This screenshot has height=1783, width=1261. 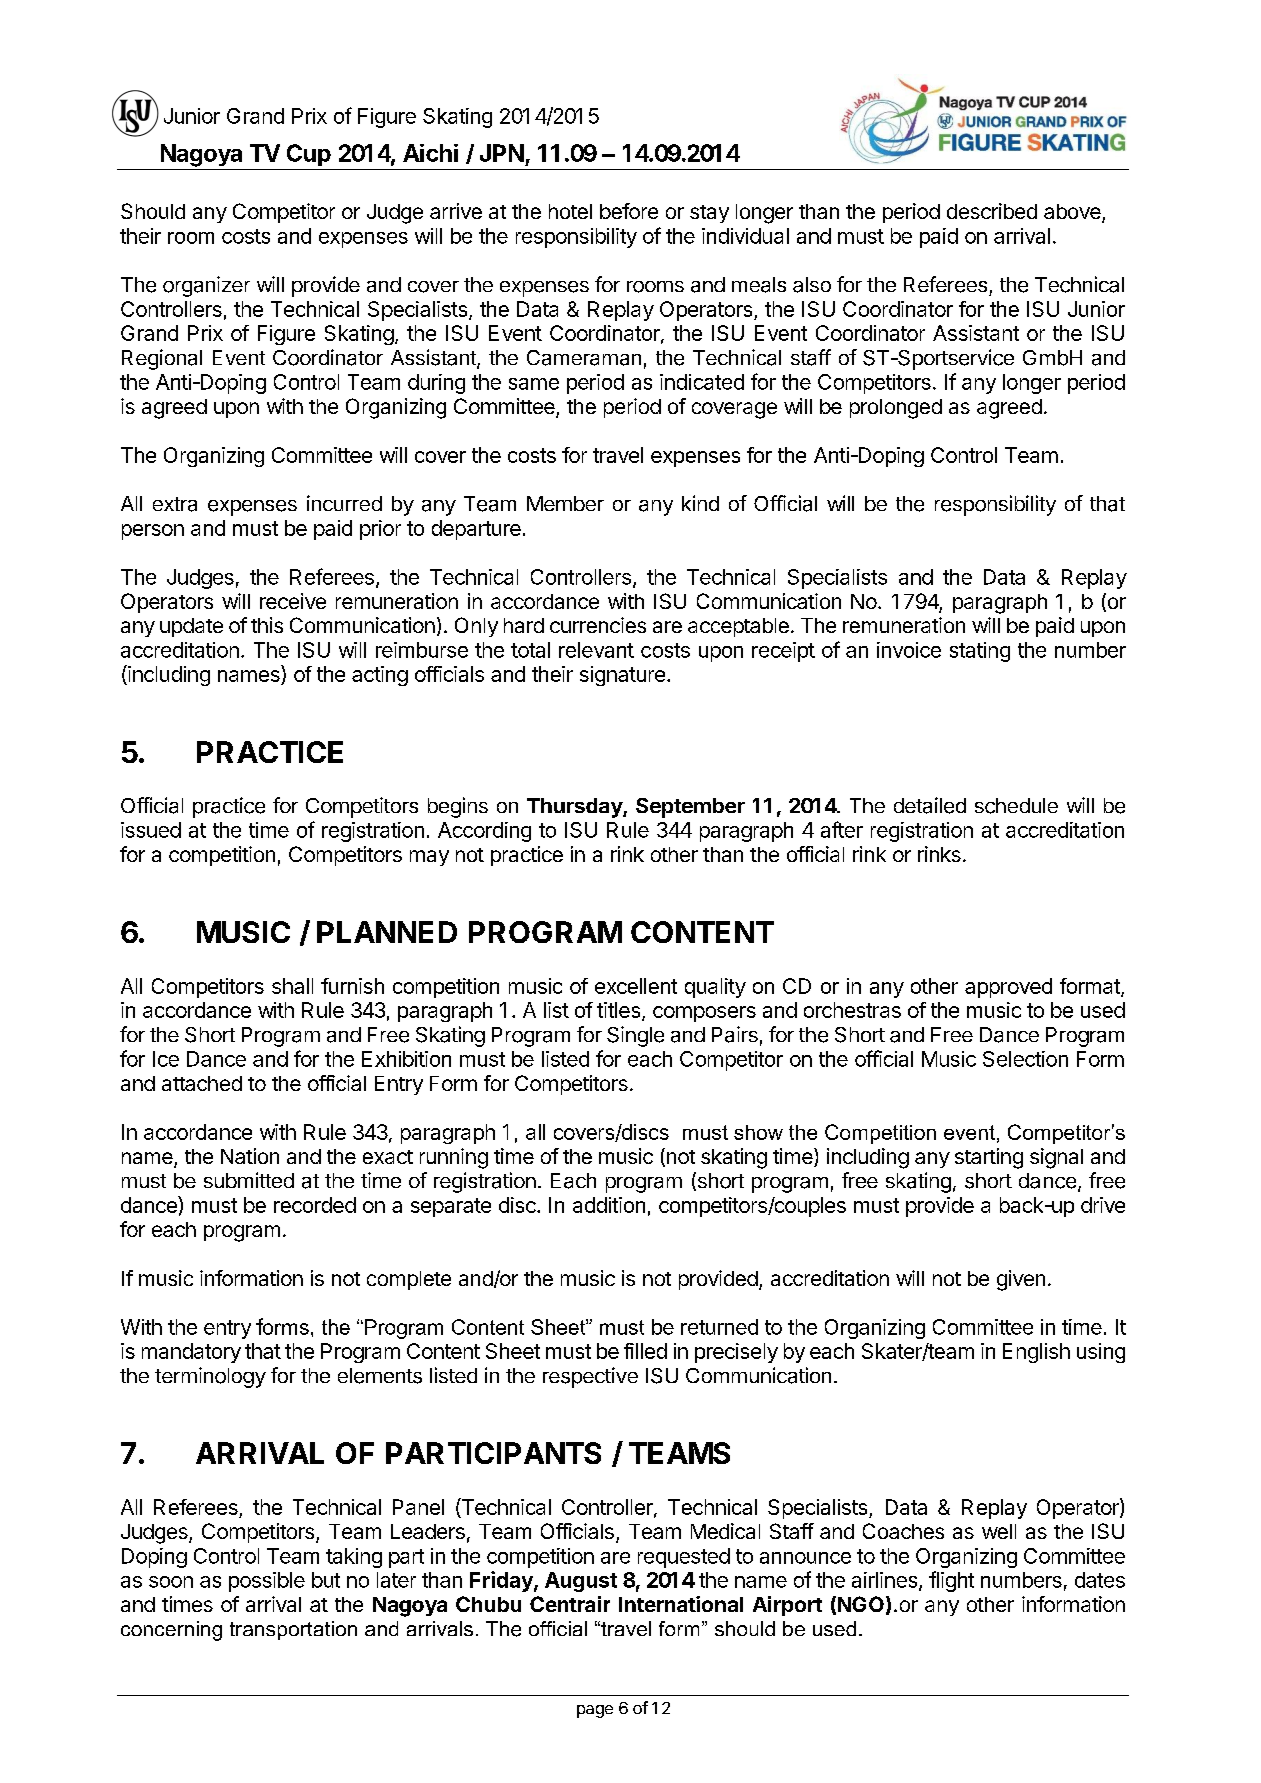 I want to click on excellent, so click(x=636, y=986).
